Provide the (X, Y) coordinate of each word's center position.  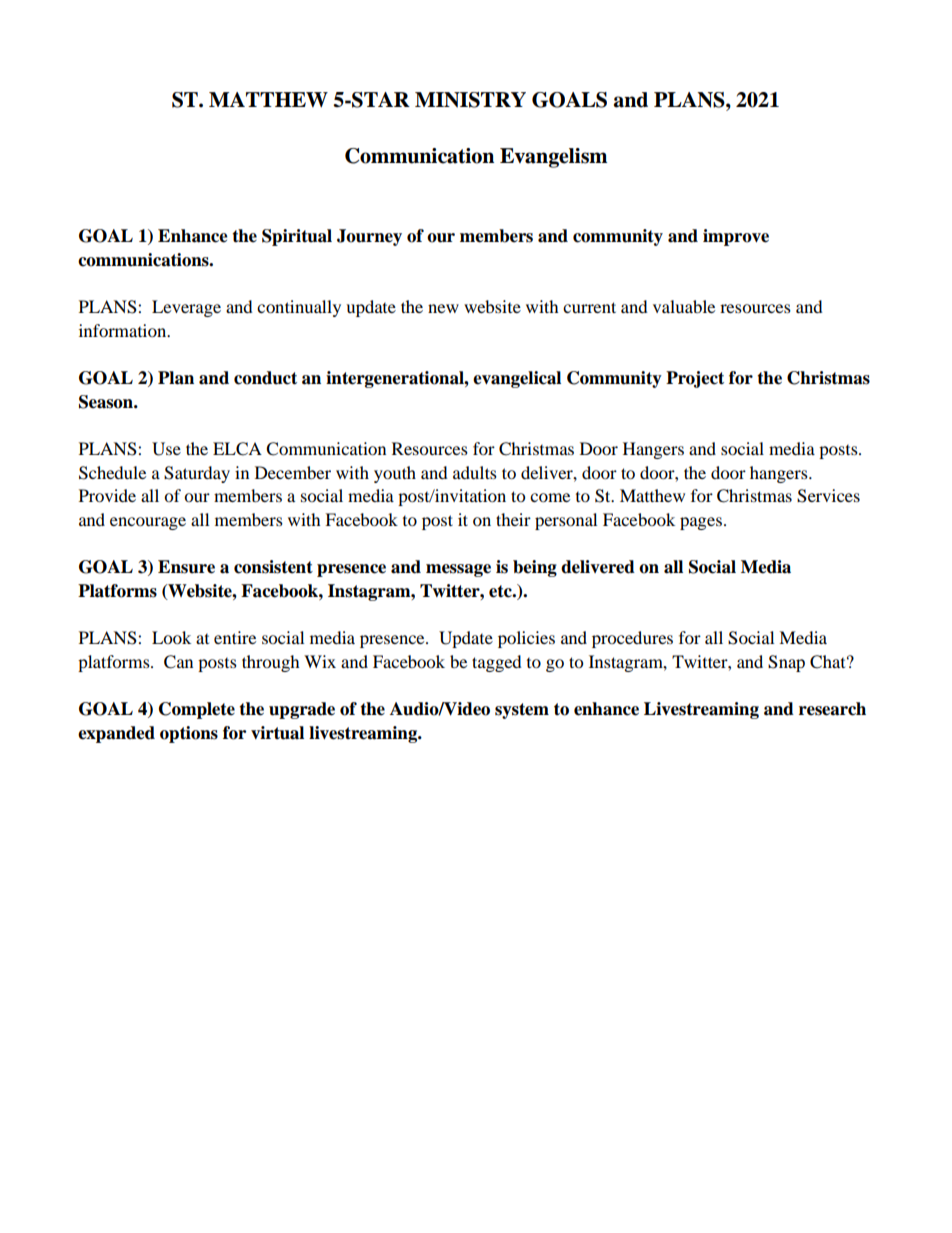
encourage (148, 523)
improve (736, 237)
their (513, 519)
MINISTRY (470, 100)
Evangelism (553, 158)
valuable (684, 306)
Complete (197, 710)
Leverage (186, 308)
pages (701, 523)
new (443, 308)
